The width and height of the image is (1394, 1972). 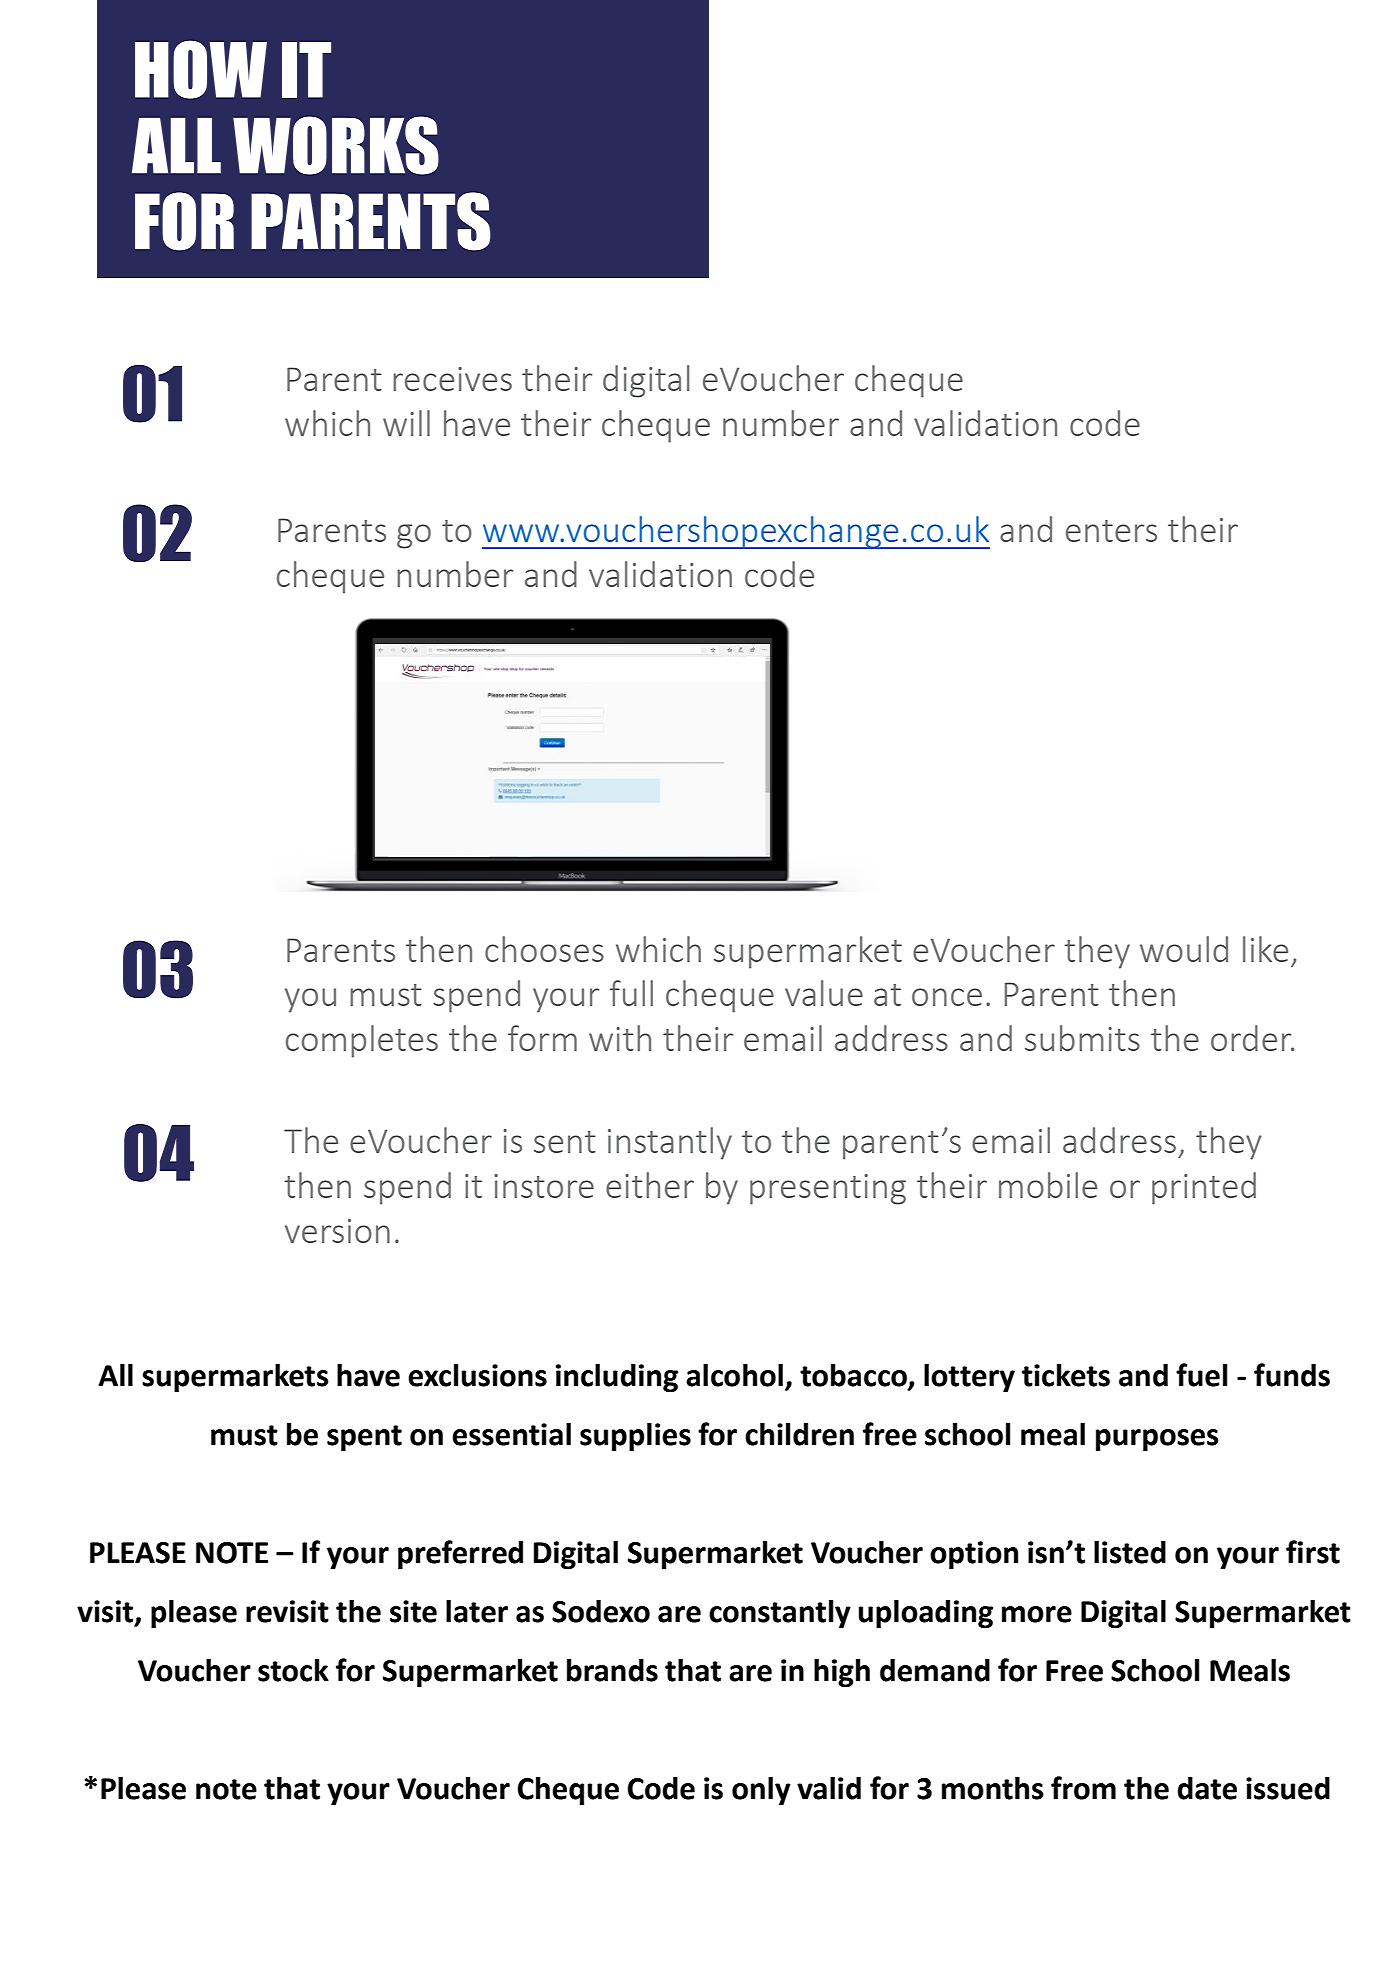 I want to click on would, so click(x=1184, y=949).
